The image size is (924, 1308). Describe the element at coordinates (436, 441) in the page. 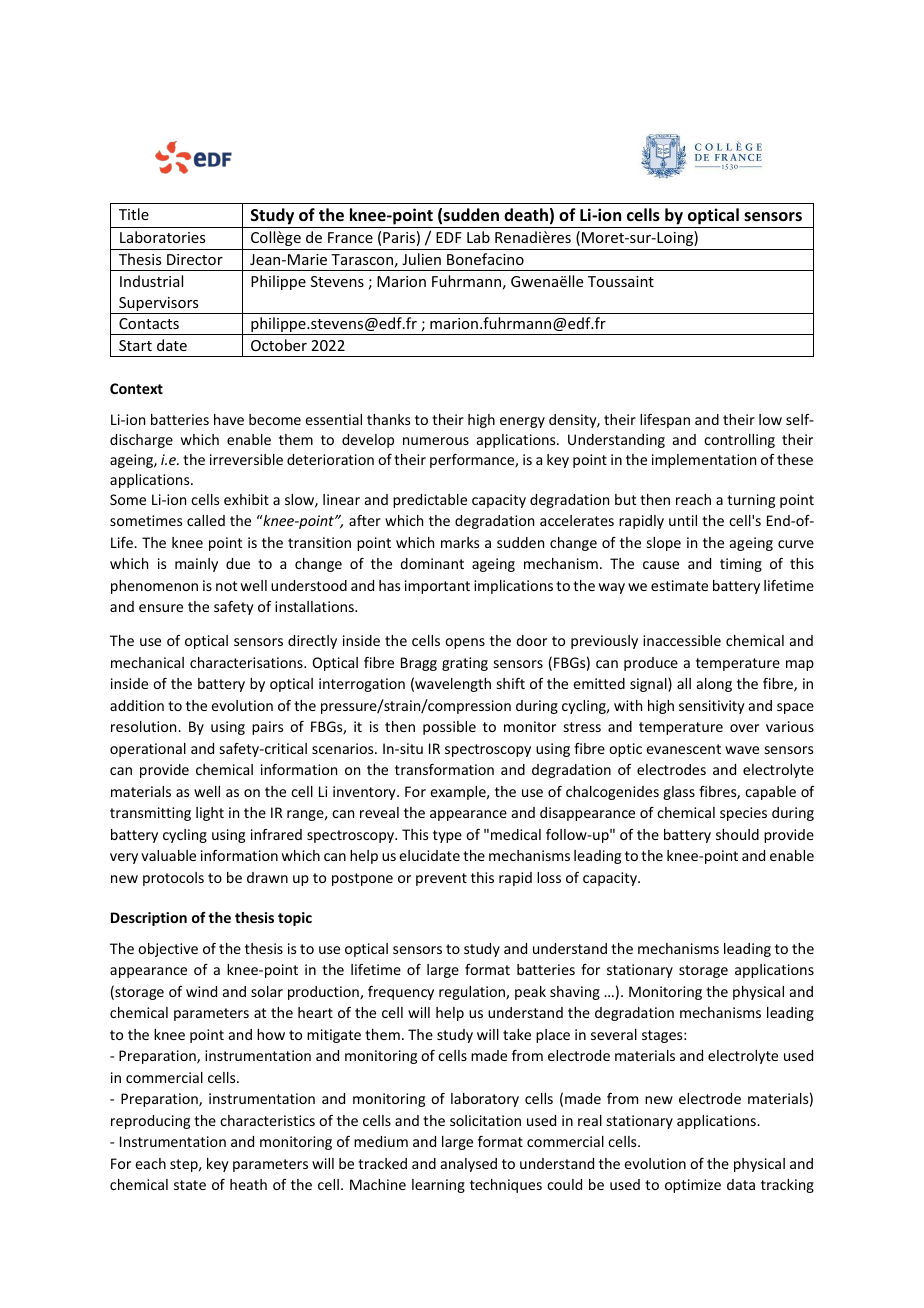

I see `numerous` at that location.
